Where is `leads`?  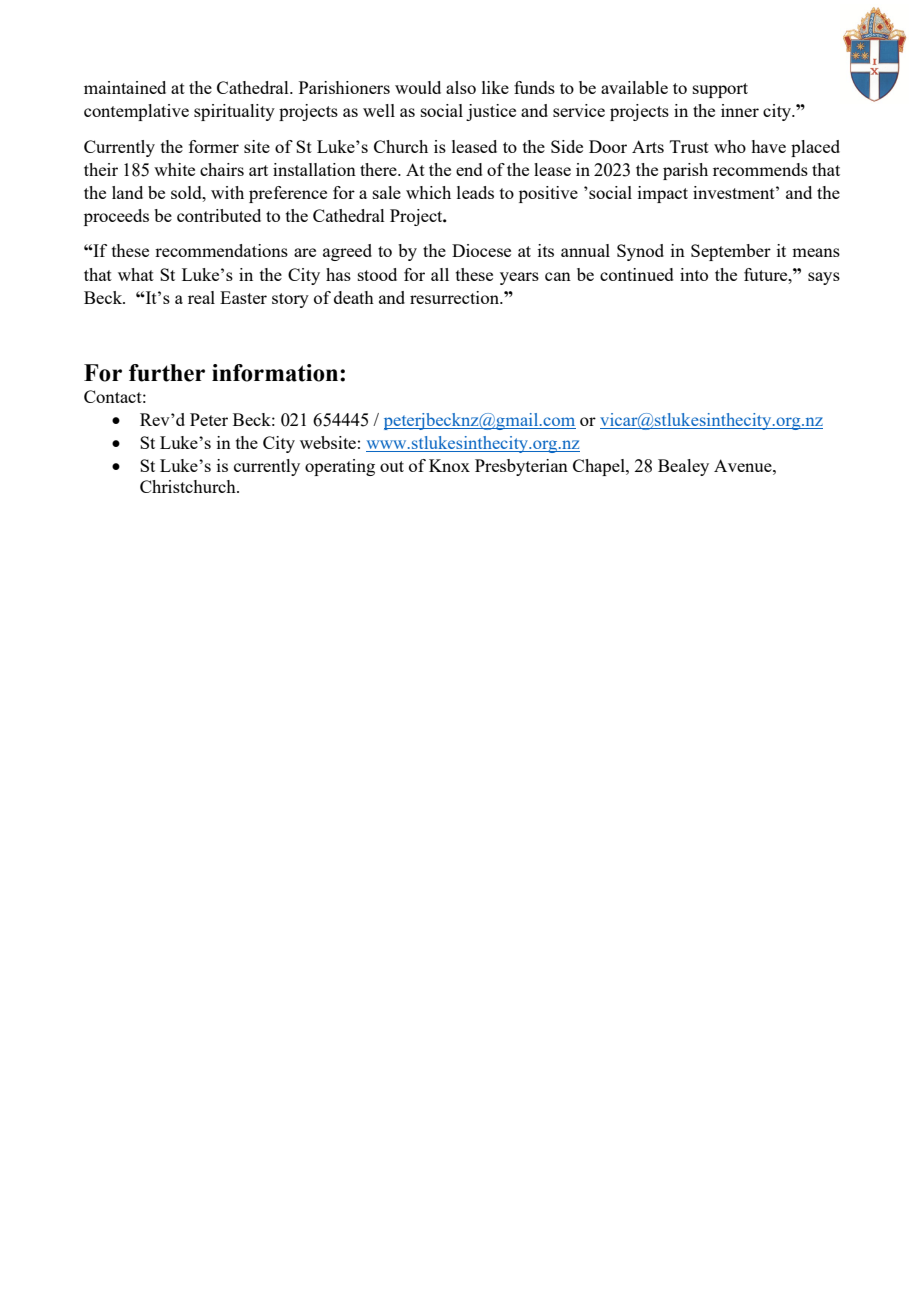
leads is located at coordinates (475, 192).
